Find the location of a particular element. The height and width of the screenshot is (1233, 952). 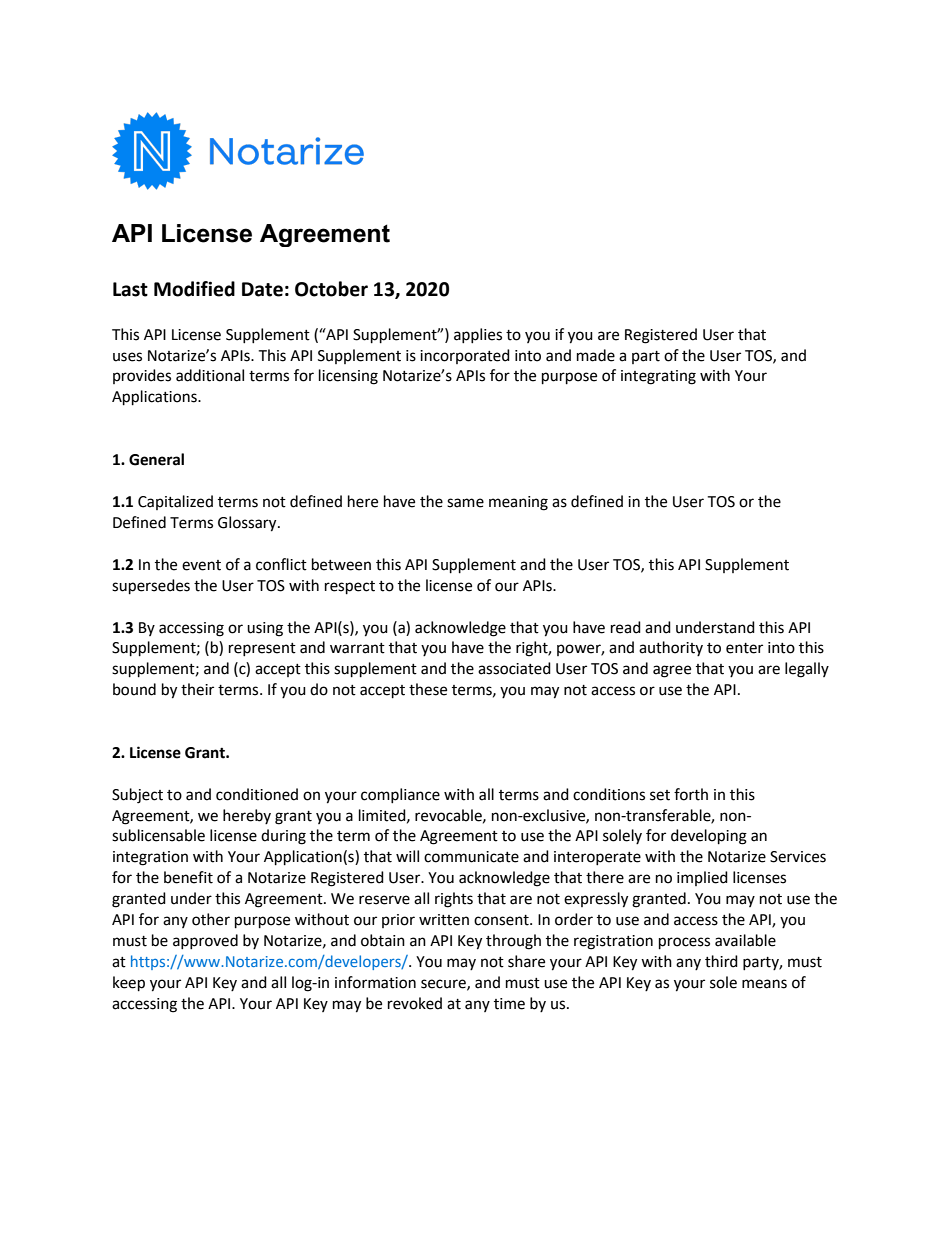

integrating is located at coordinates (658, 377).
